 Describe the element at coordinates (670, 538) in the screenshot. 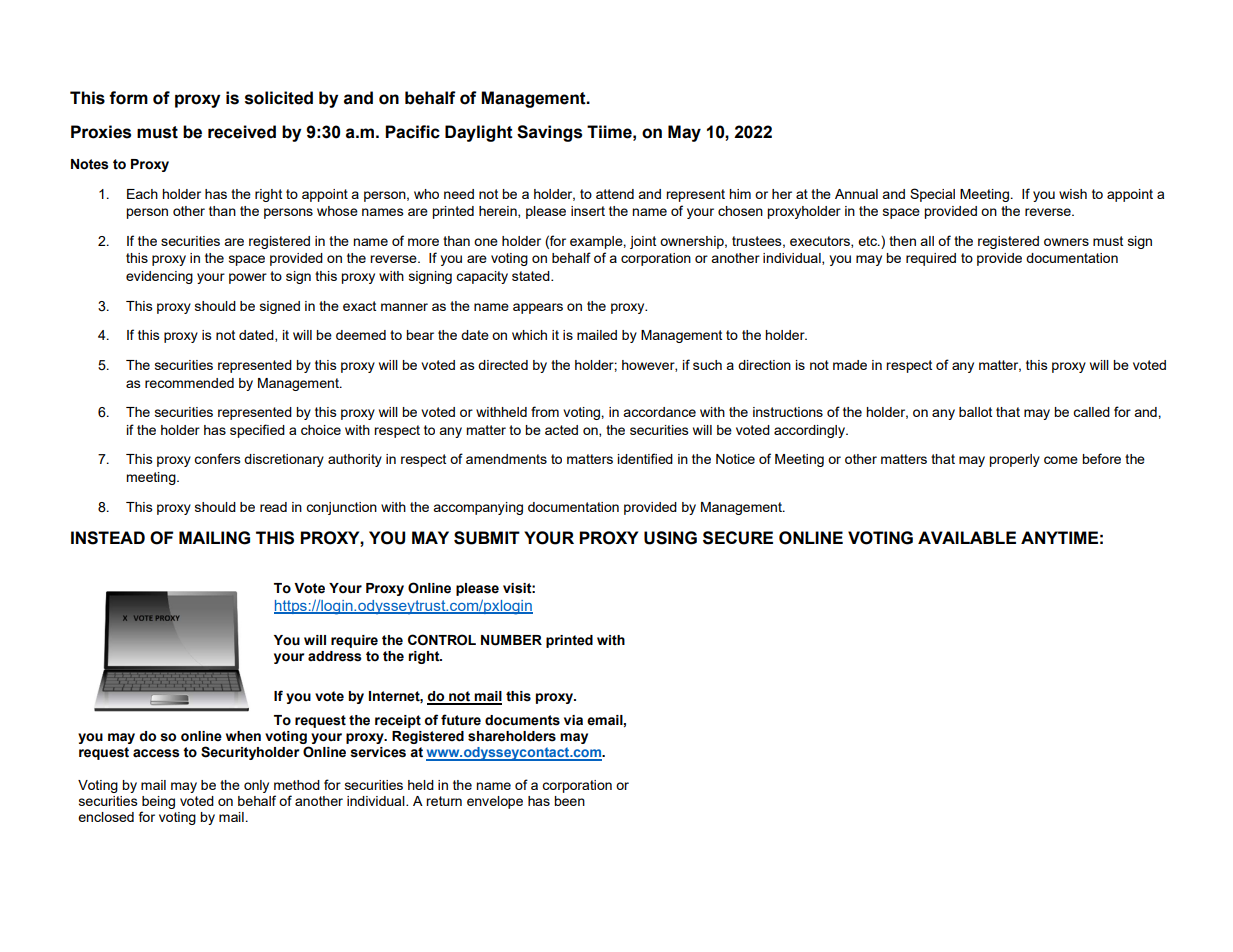

I see `USING` at that location.
